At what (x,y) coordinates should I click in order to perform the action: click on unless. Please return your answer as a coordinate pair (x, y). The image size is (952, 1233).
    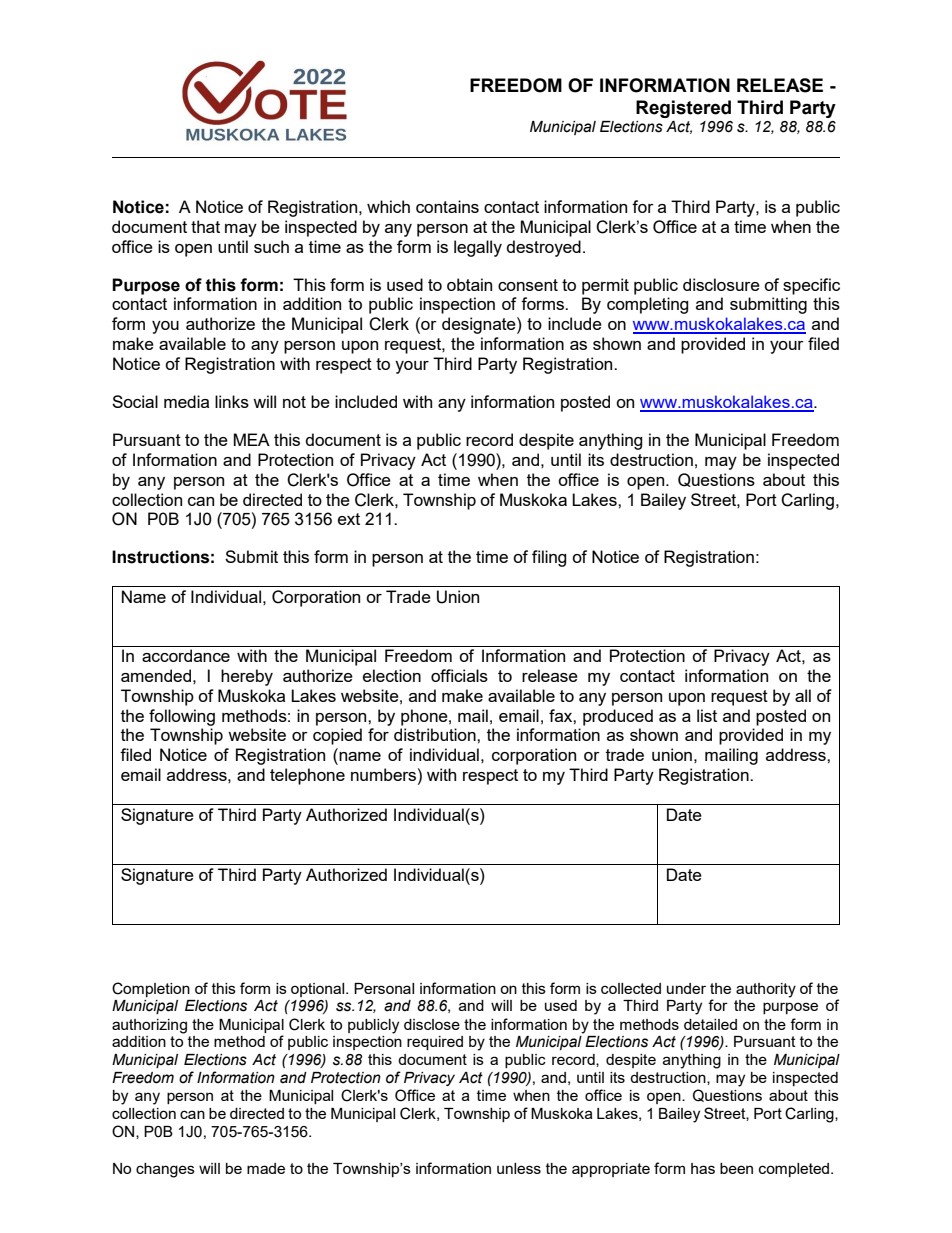
    Looking at the image, I should click on (519, 1168).
